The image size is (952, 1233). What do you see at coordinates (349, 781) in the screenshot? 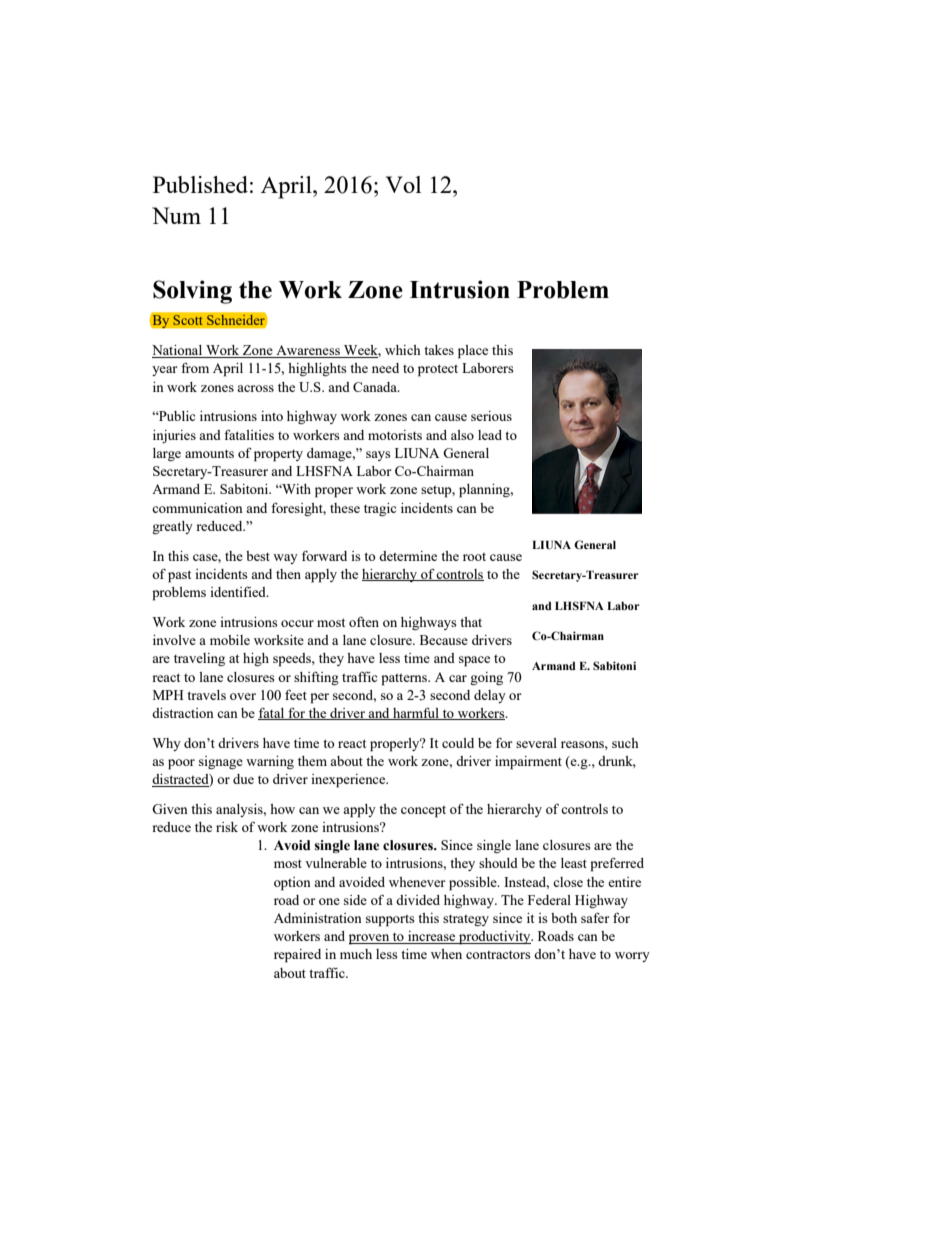
I see `inexperience` at bounding box center [349, 781].
